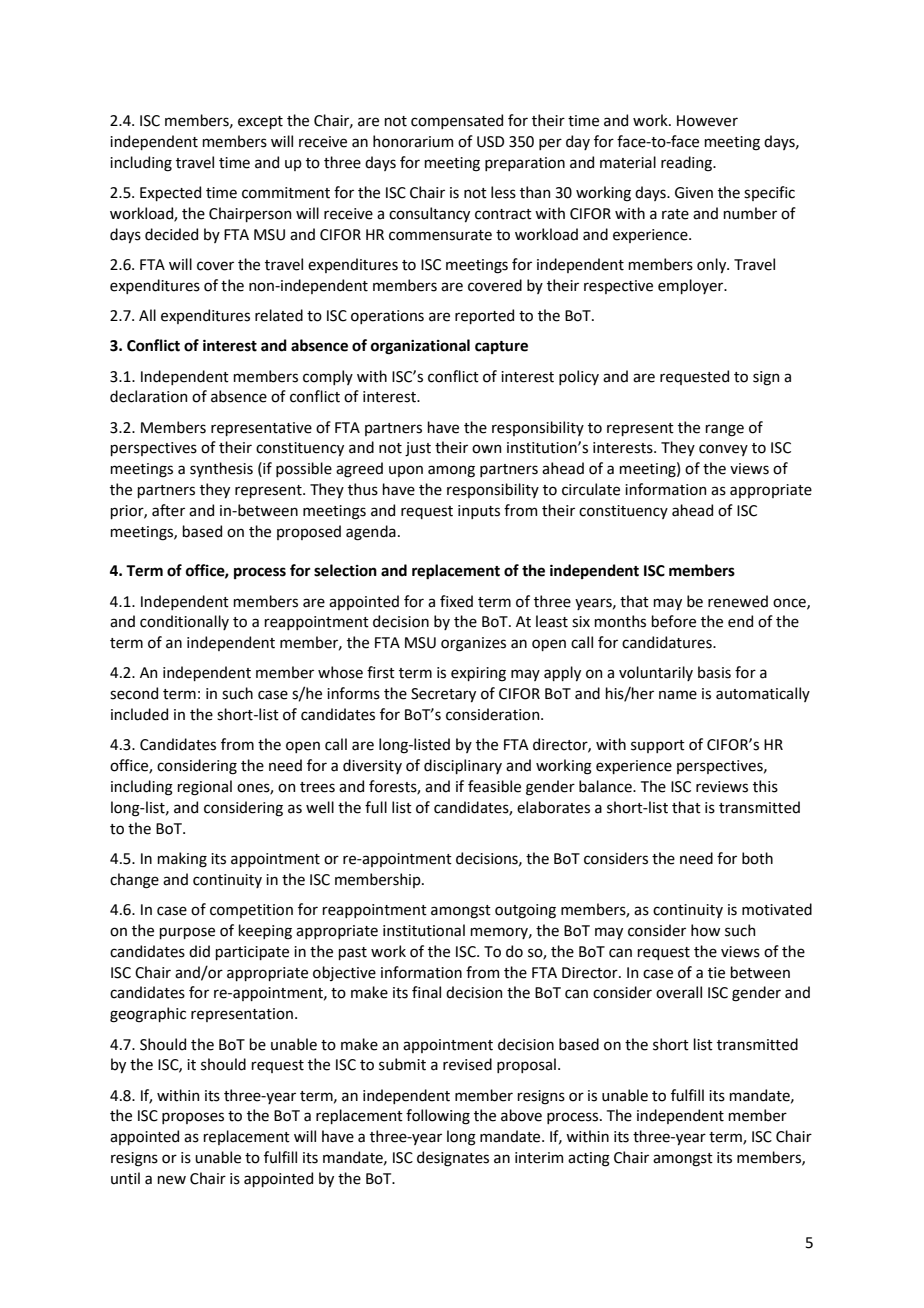 The height and width of the screenshot is (1308, 924). What do you see at coordinates (479, 512) in the screenshot?
I see `inputs` at bounding box center [479, 512].
